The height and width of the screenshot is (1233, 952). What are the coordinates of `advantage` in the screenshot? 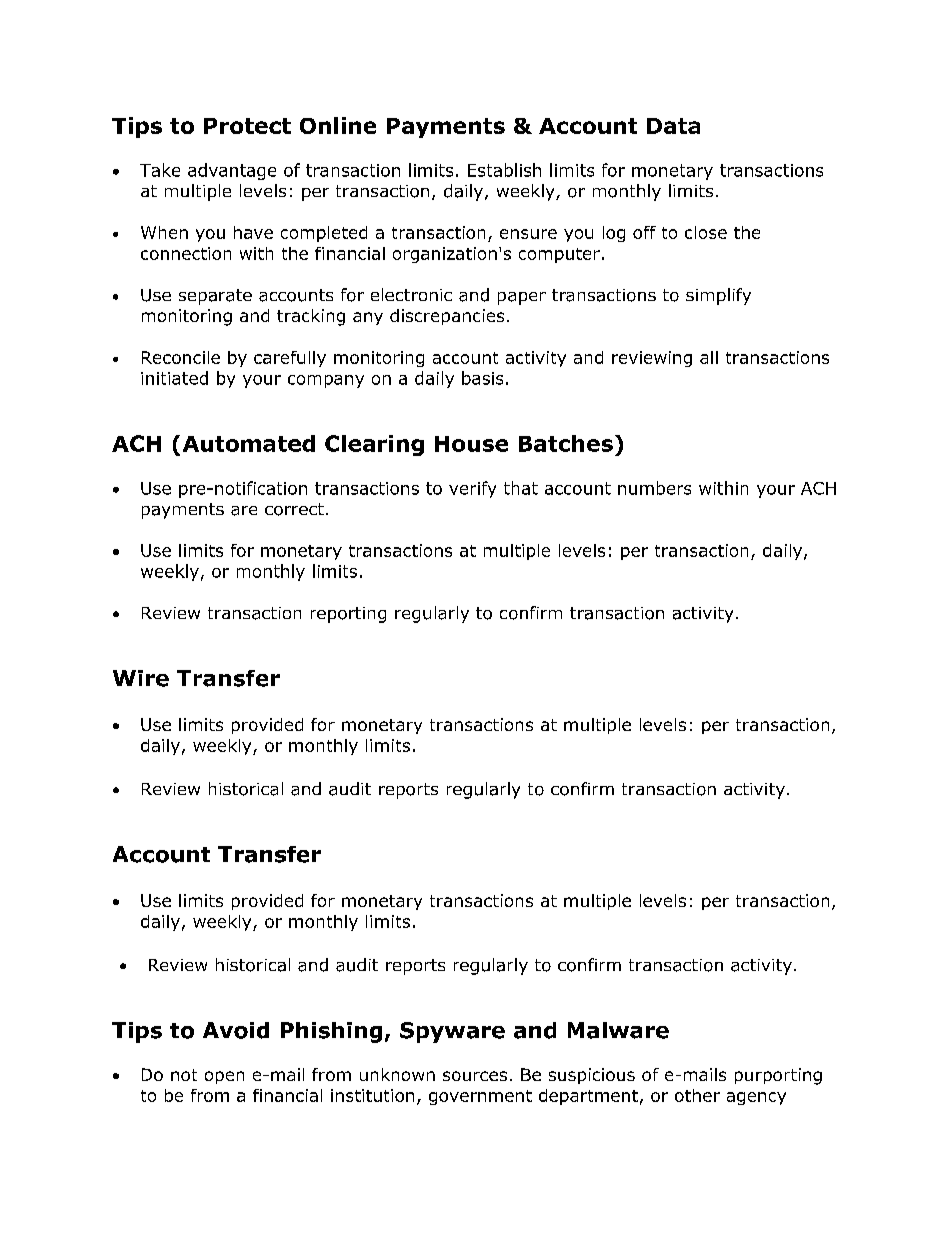 It's located at (232, 171).
